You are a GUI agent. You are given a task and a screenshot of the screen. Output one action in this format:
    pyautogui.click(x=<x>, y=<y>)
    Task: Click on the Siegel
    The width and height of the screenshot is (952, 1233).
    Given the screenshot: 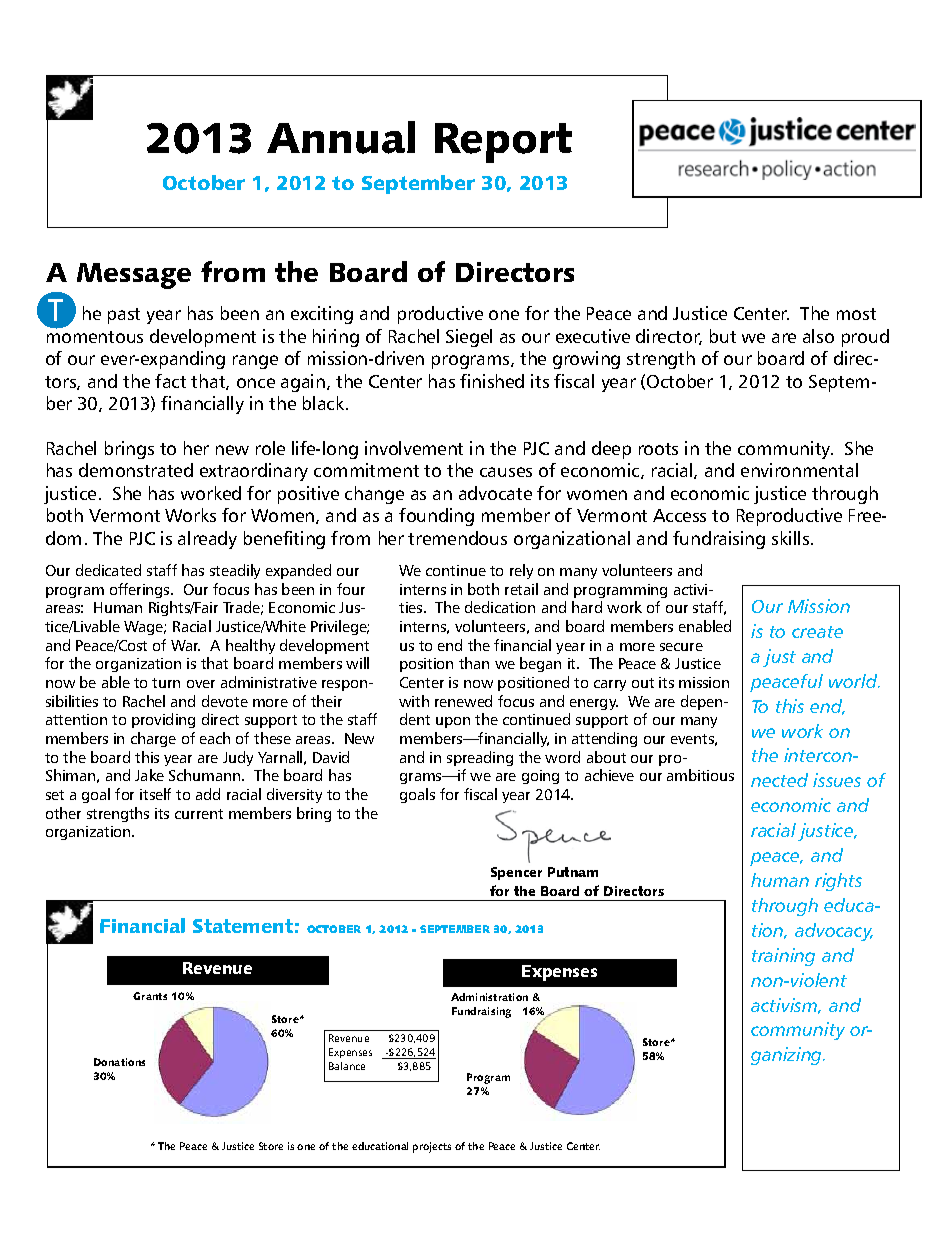 What is the action you would take?
    pyautogui.click(x=469, y=338)
